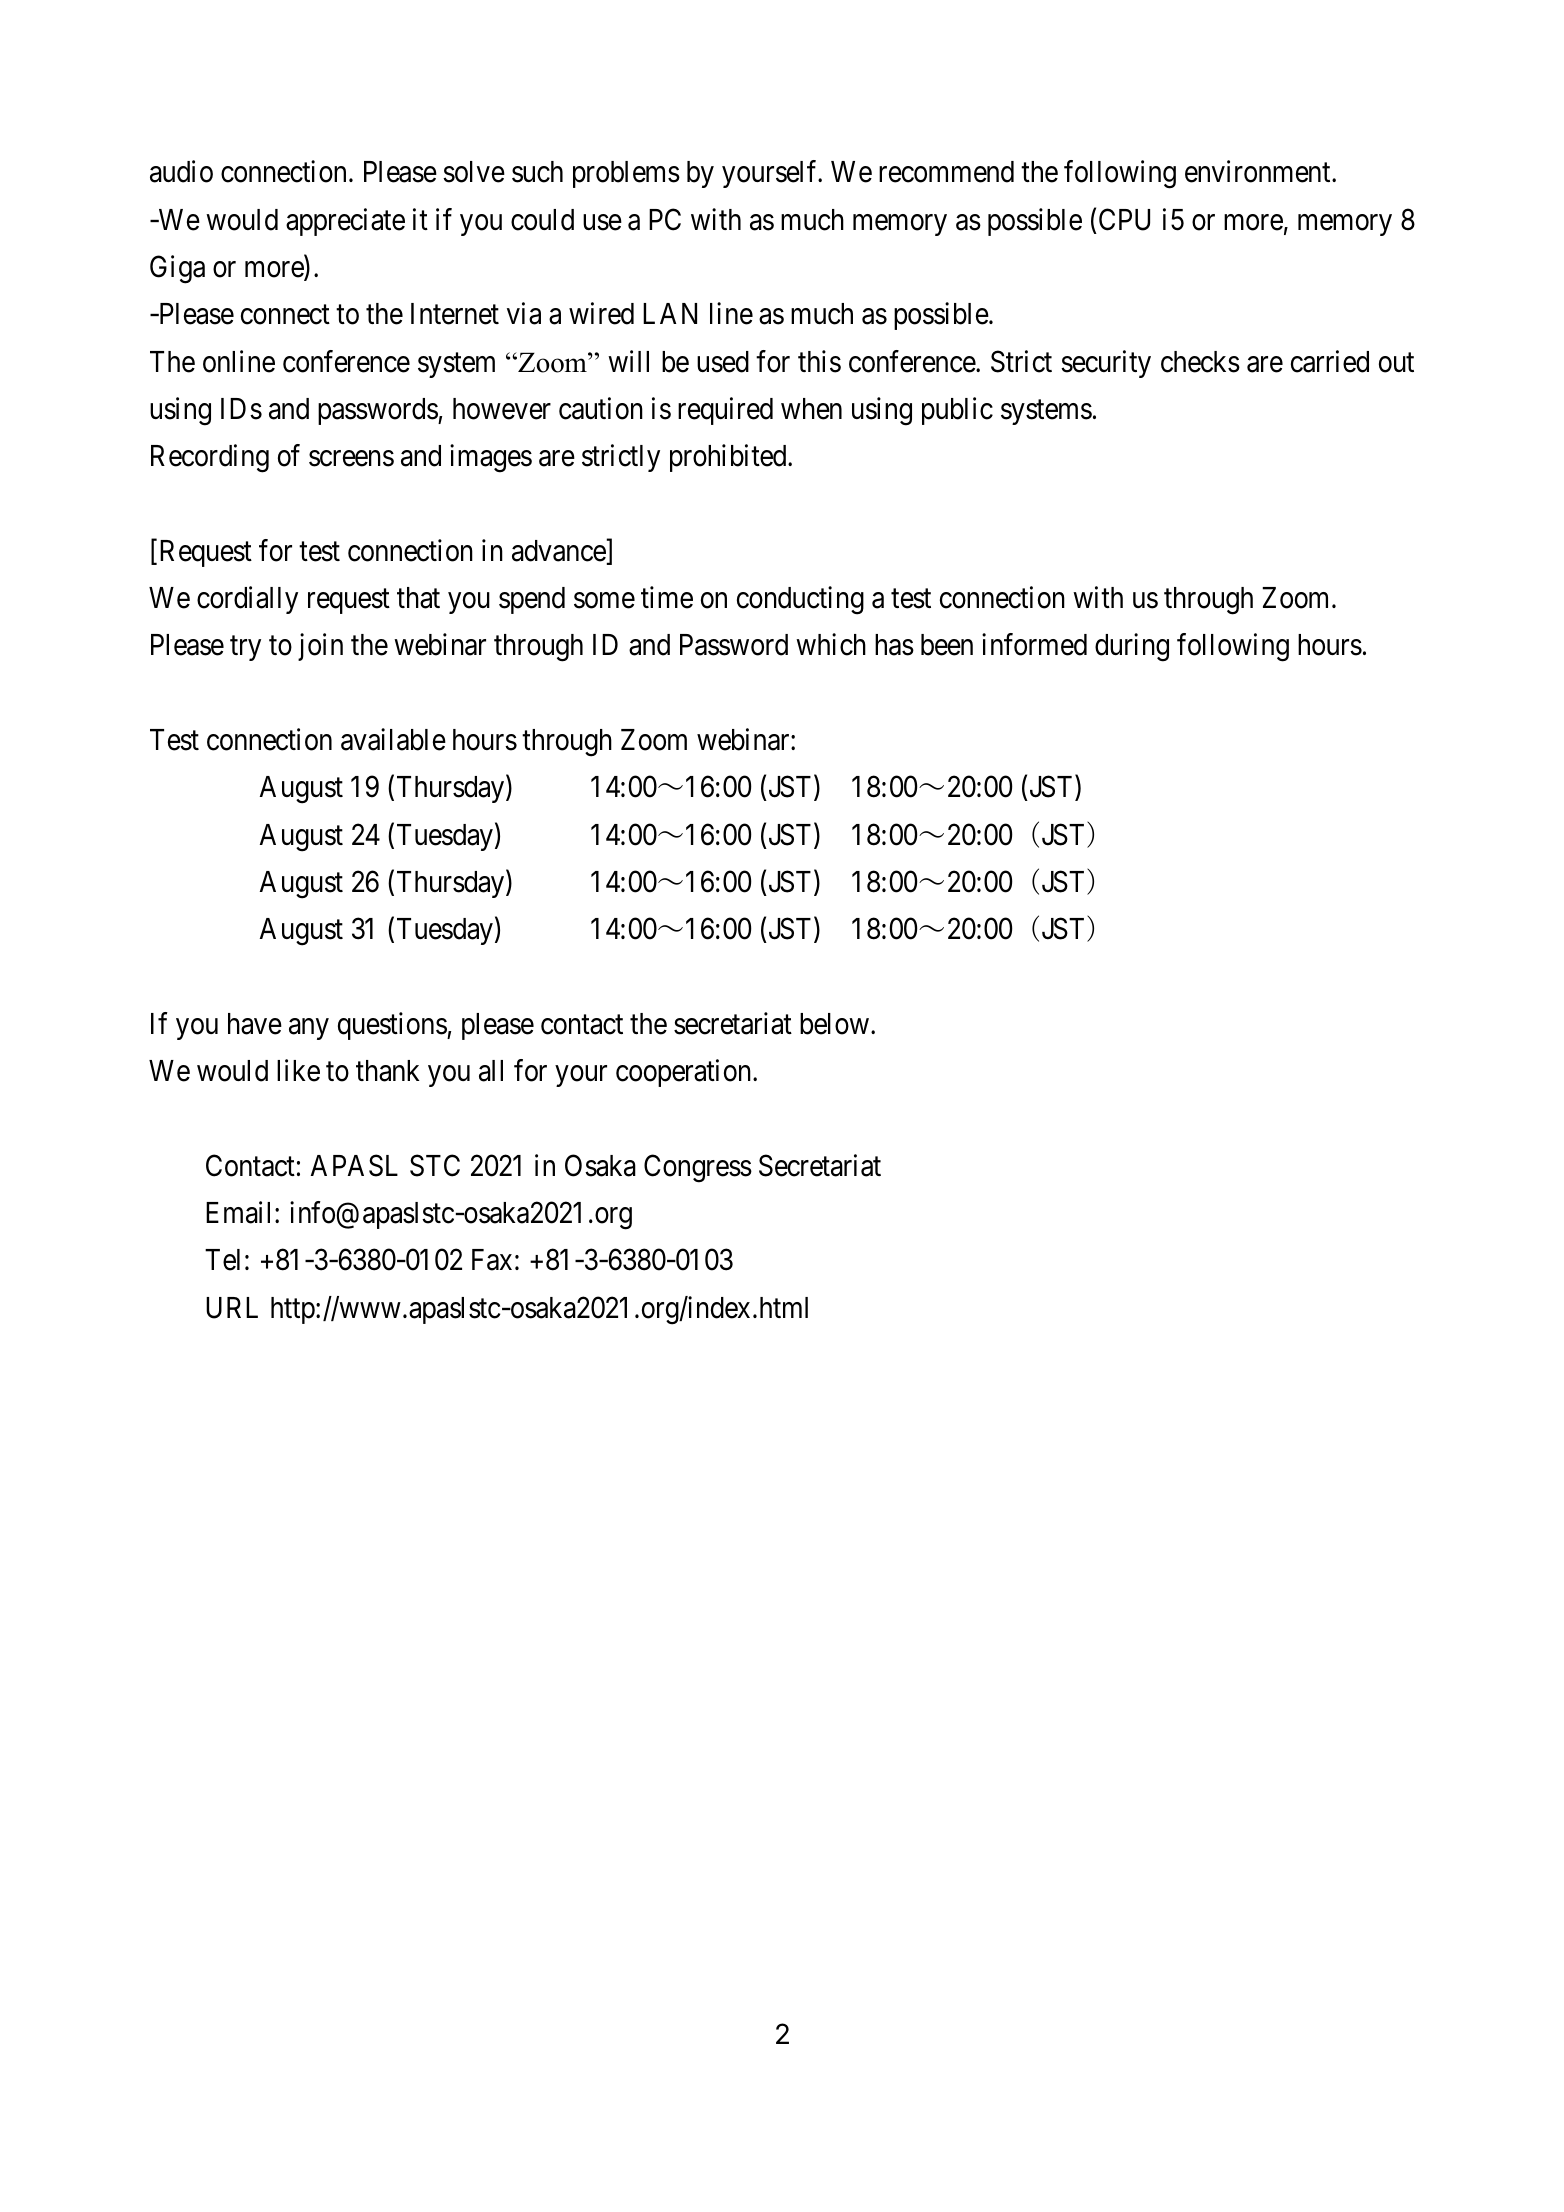  I want to click on available, so click(393, 739).
